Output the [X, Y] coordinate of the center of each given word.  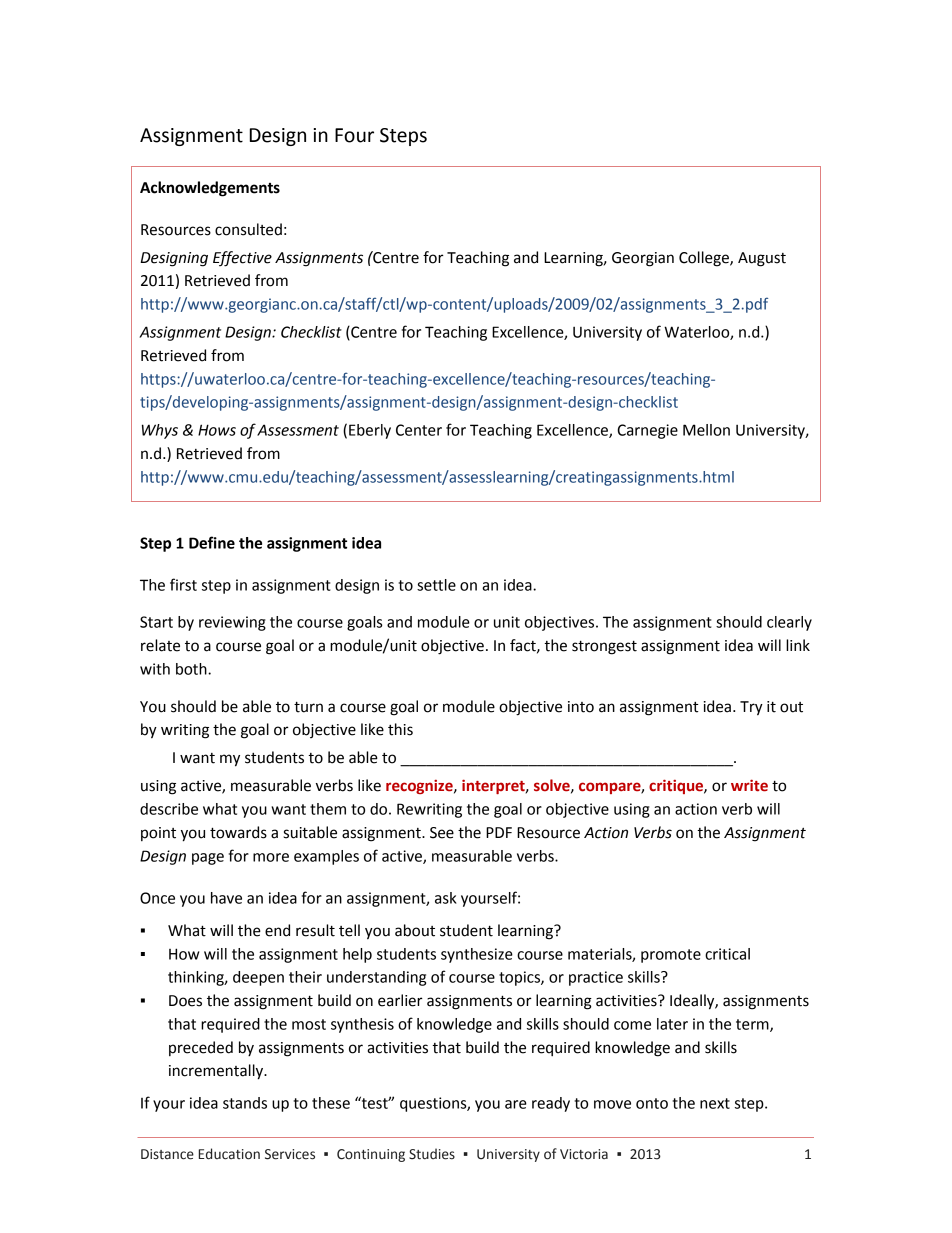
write [749, 785]
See [442, 833]
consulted [248, 229]
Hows [217, 430]
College [705, 259]
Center [419, 430]
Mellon [706, 430]
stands [245, 1103]
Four [354, 135]
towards [238, 832]
